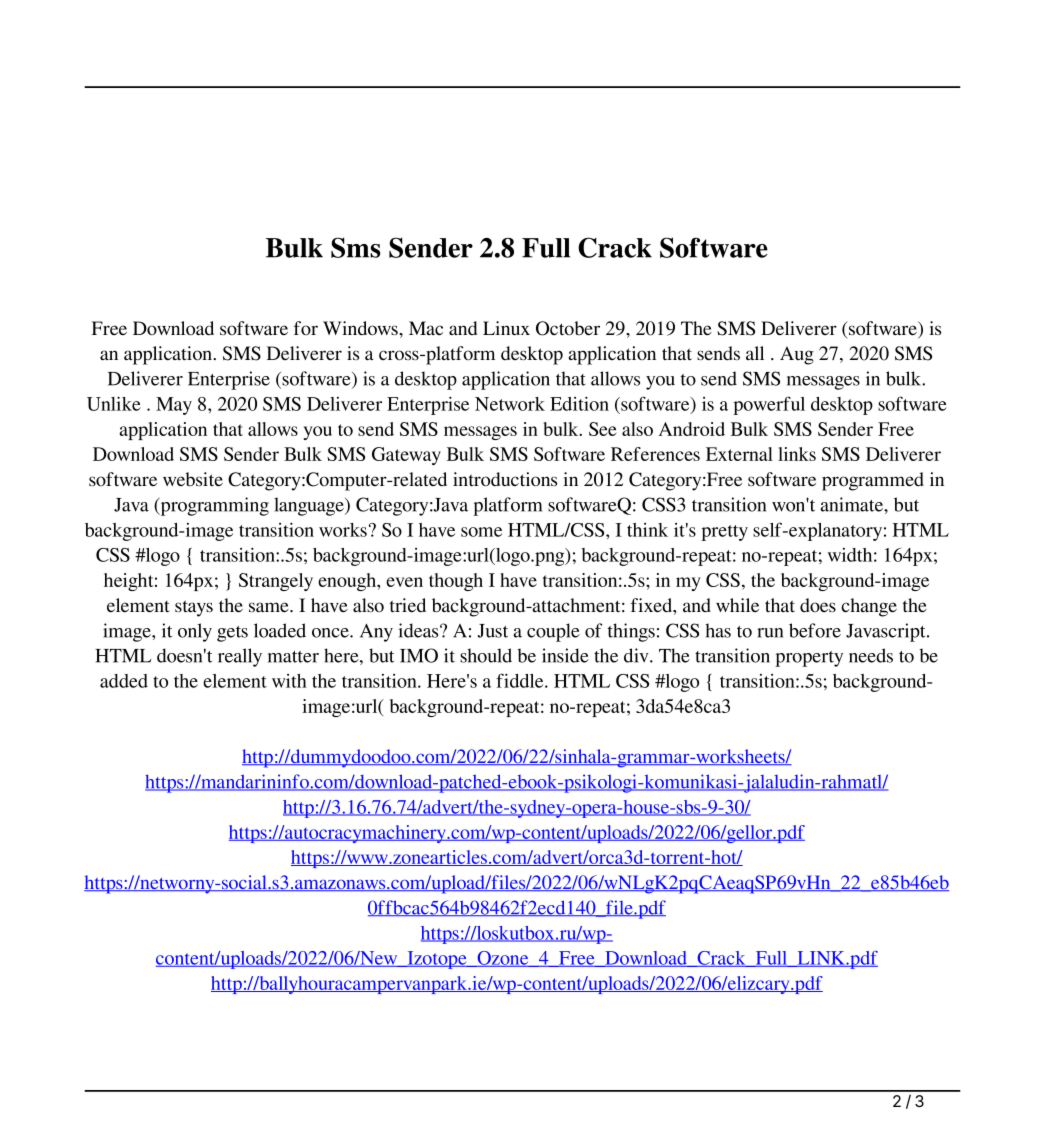  Describe the element at coordinates (486, 655) in the screenshot. I see `should` at that location.
